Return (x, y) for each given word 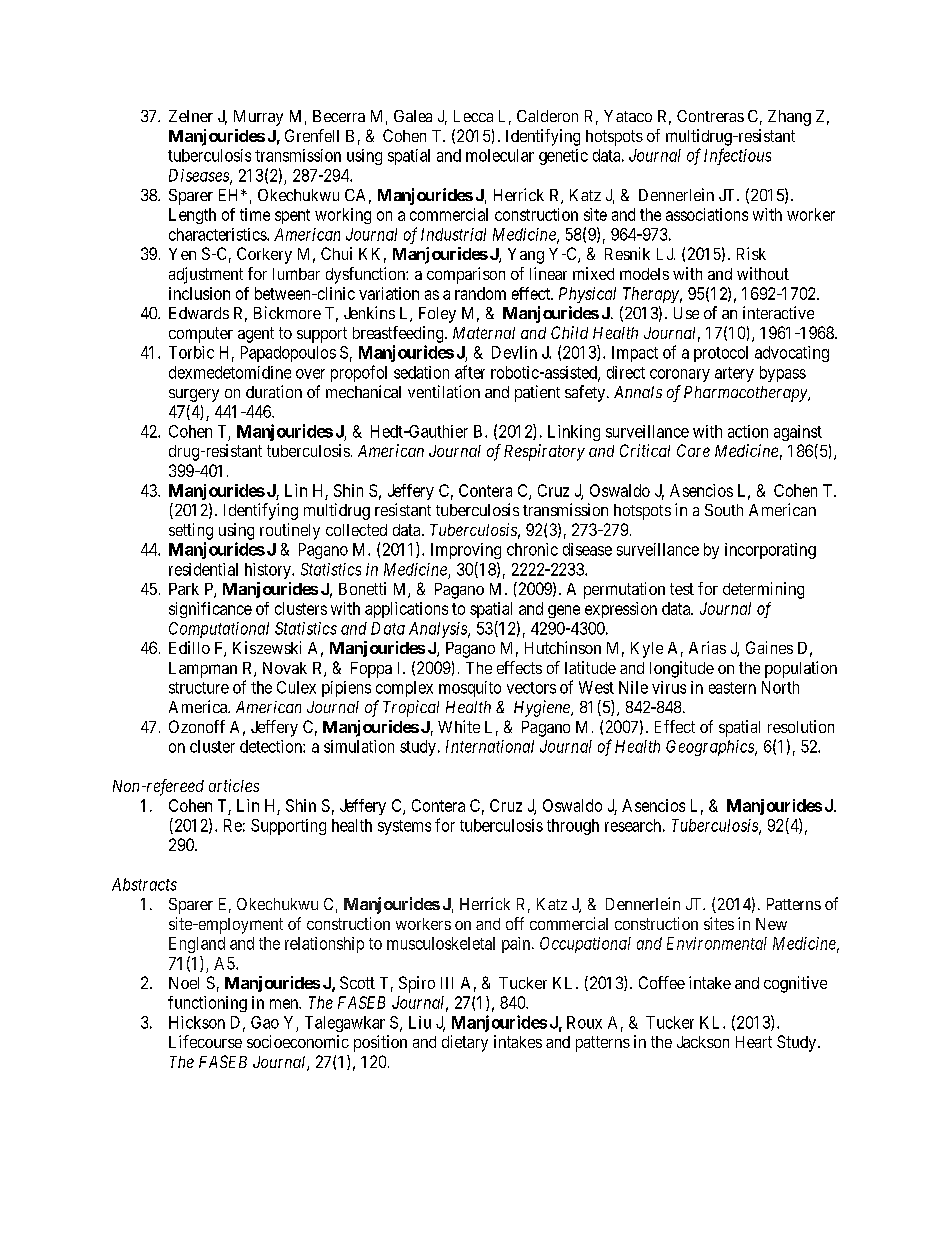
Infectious (737, 156)
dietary (465, 1043)
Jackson (703, 1042)
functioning (207, 1004)
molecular (500, 155)
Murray (258, 118)
